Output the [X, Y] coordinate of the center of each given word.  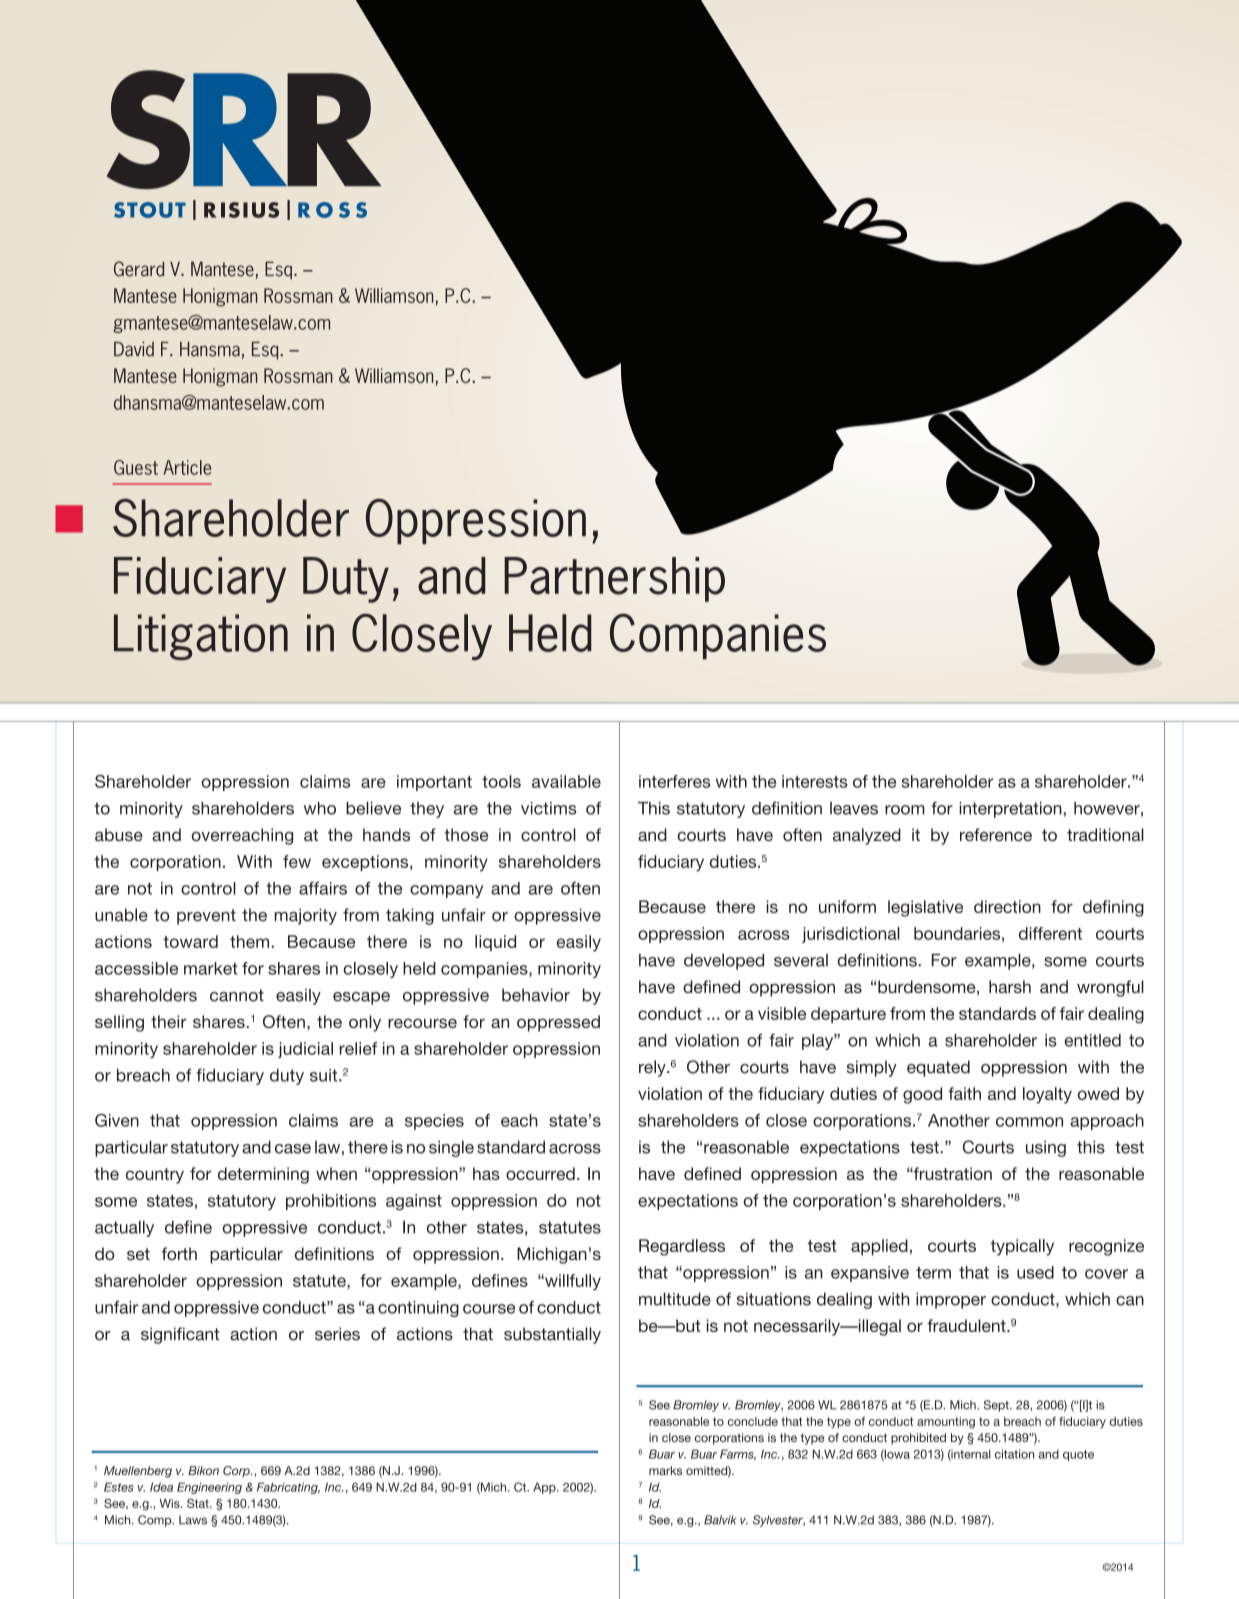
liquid [495, 943]
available [566, 781]
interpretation [1010, 810]
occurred [540, 1173]
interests [815, 781]
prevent [206, 917]
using [1046, 1148]
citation [1014, 1454]
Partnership [614, 579]
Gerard [139, 269]
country [155, 1176]
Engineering [209, 1488]
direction [1007, 906]
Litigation [201, 637]
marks [665, 1470]
